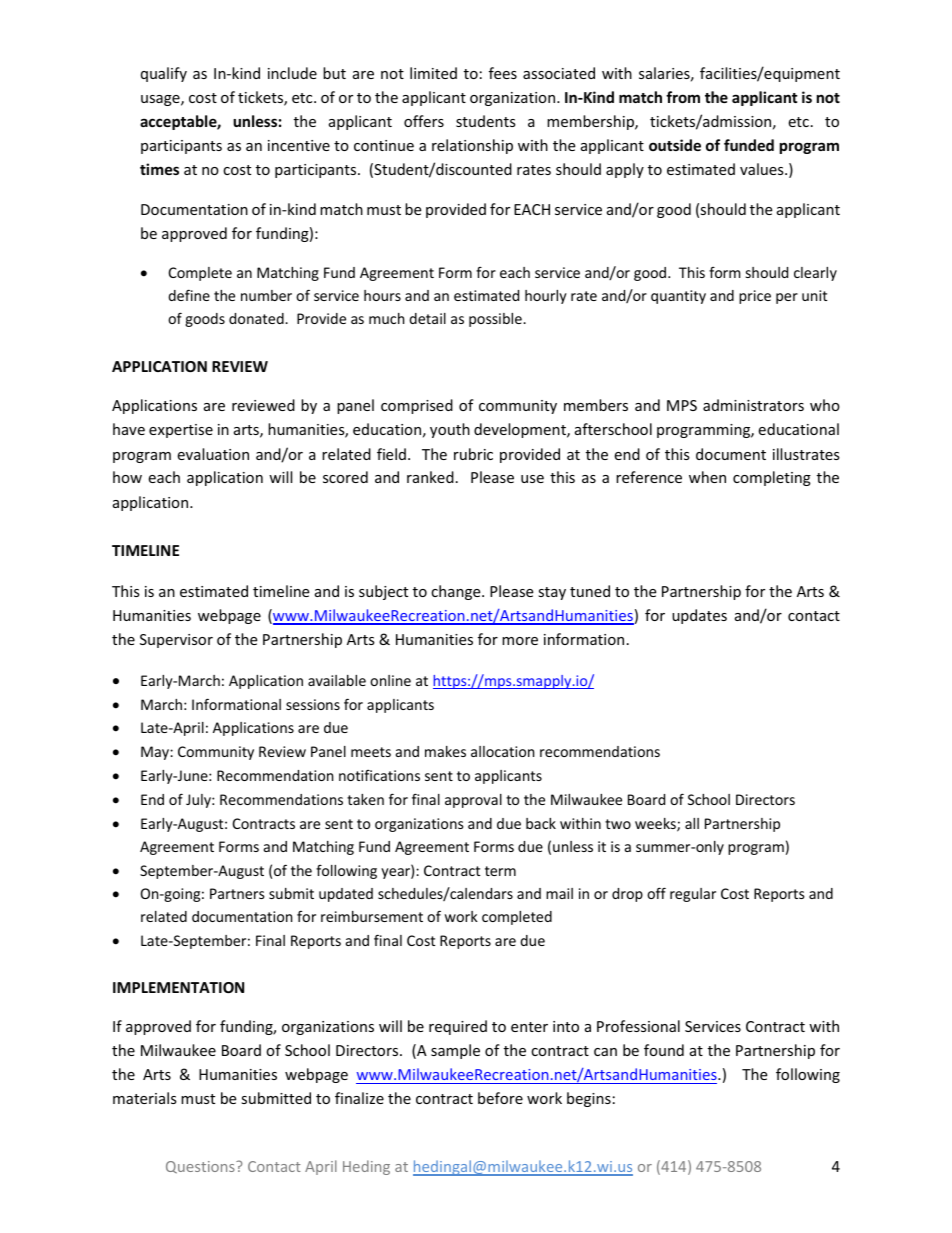 This document has height=1233, width=952. Describe the element at coordinates (201, 1167) in the document. I see `Questions` at that location.
